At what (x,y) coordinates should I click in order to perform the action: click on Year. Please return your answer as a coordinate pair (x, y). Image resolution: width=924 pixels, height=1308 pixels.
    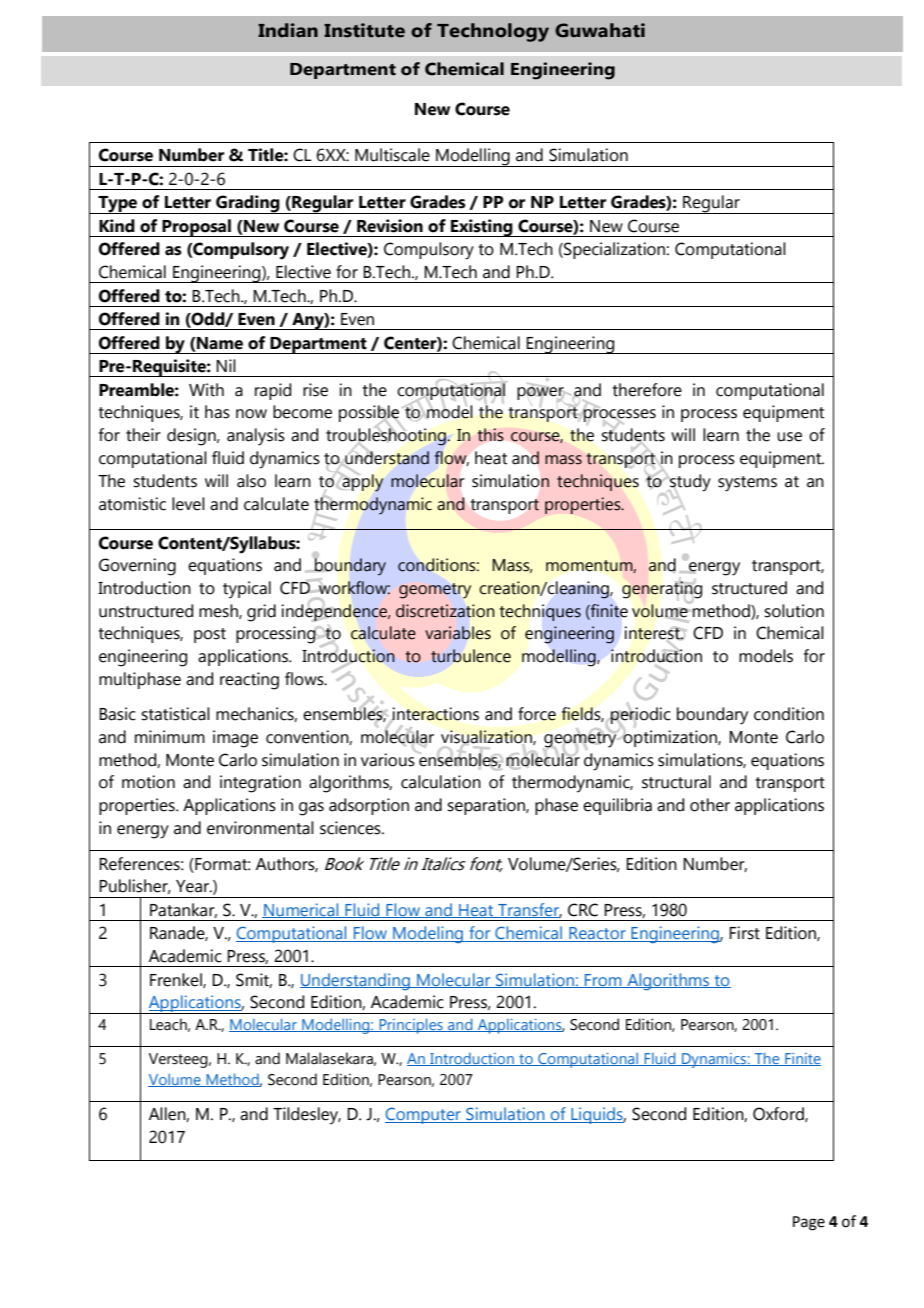
    Looking at the image, I should click on (193, 886).
